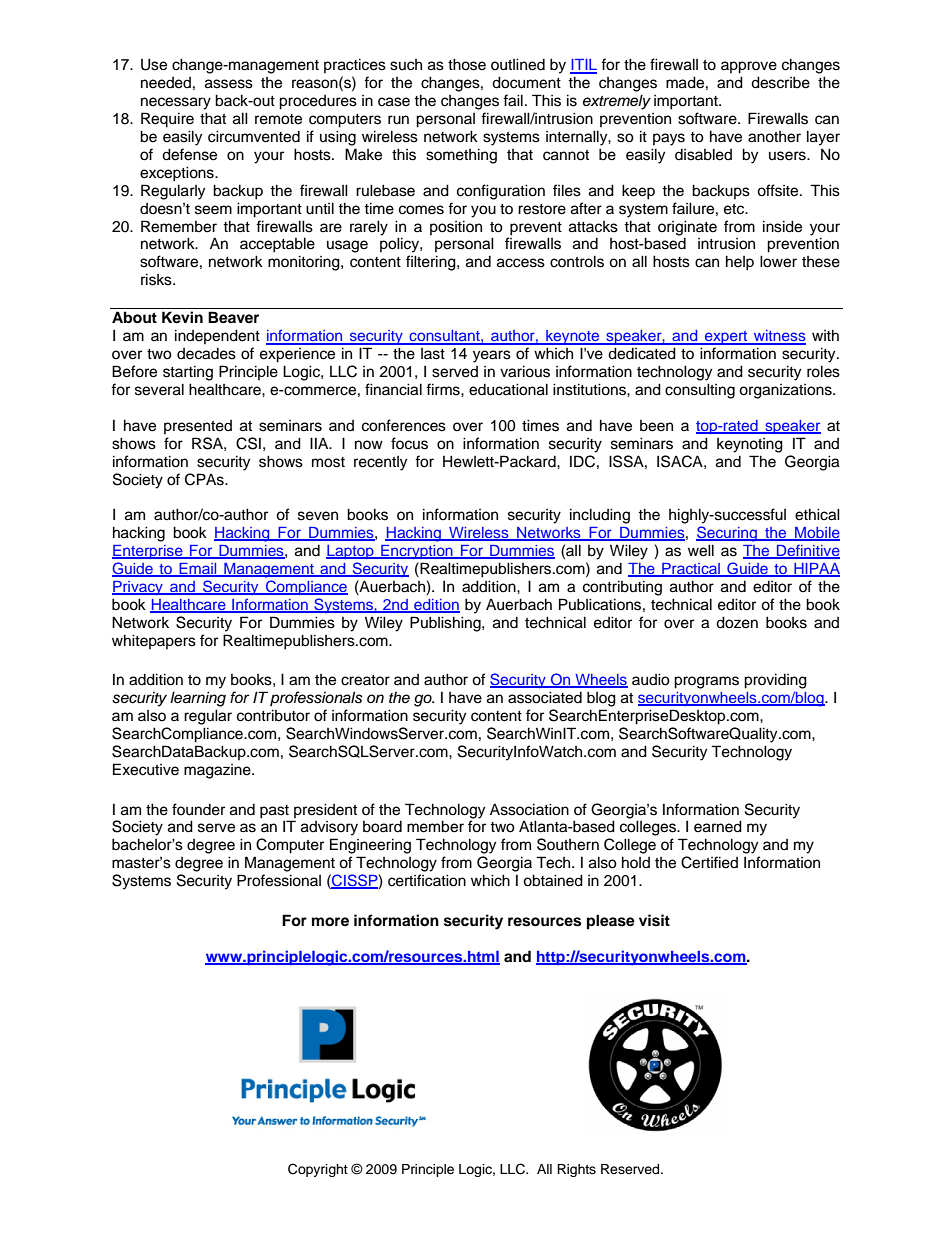 This document has width=952, height=1233. What do you see at coordinates (218, 771) in the document?
I see `magazine` at bounding box center [218, 771].
